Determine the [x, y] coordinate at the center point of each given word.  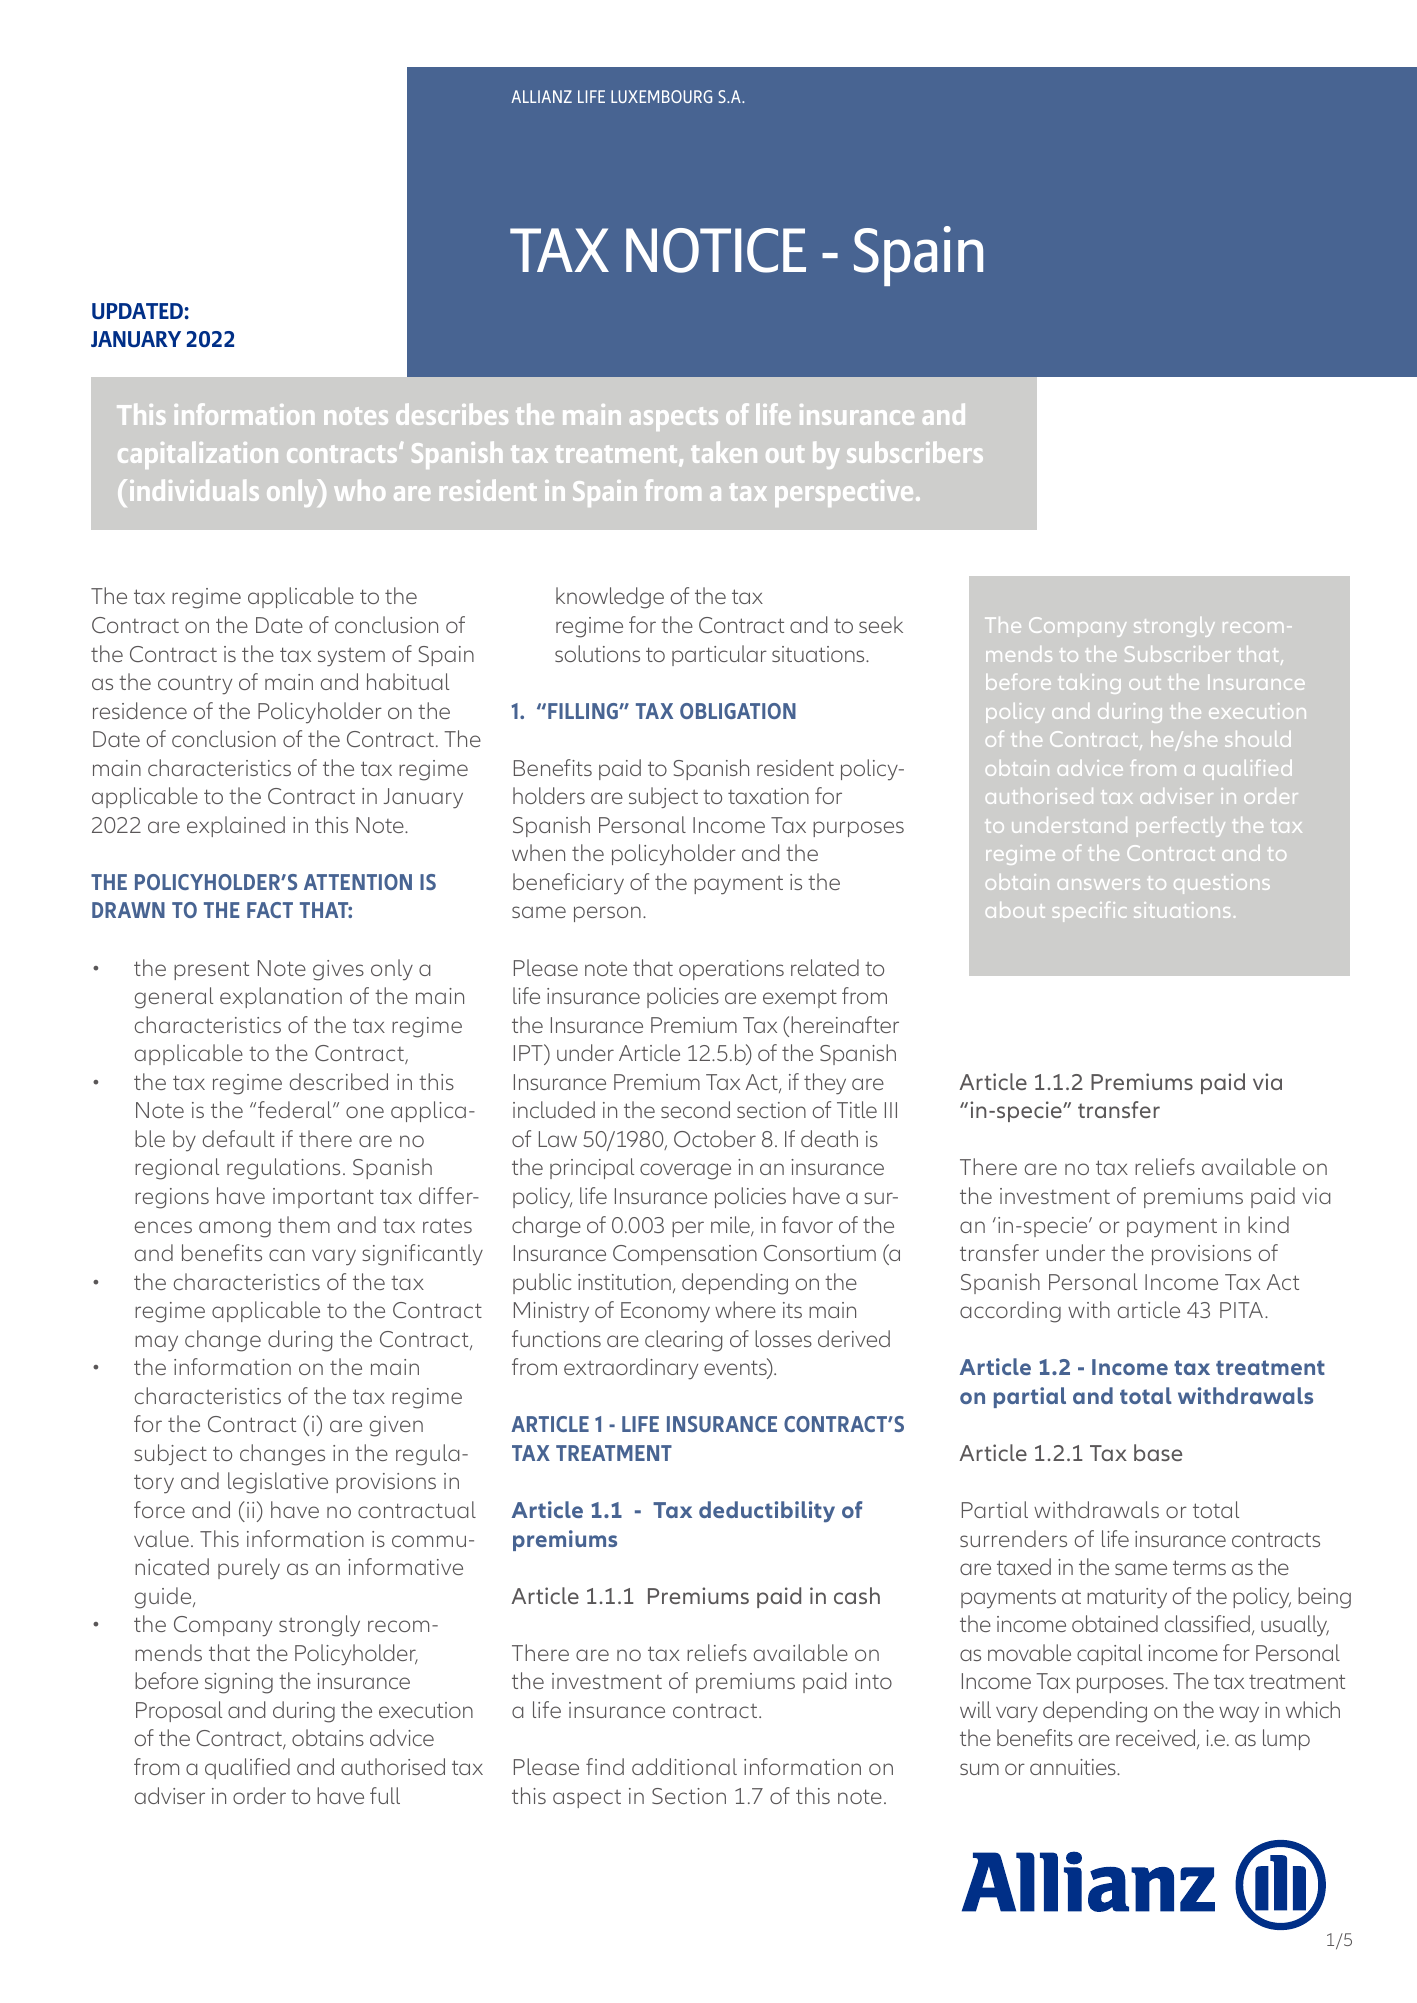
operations [731, 970]
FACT [270, 910]
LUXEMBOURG [661, 96]
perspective [844, 493]
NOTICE [716, 250]
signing [239, 1683]
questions [1222, 884]
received [1157, 1739]
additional [684, 1766]
